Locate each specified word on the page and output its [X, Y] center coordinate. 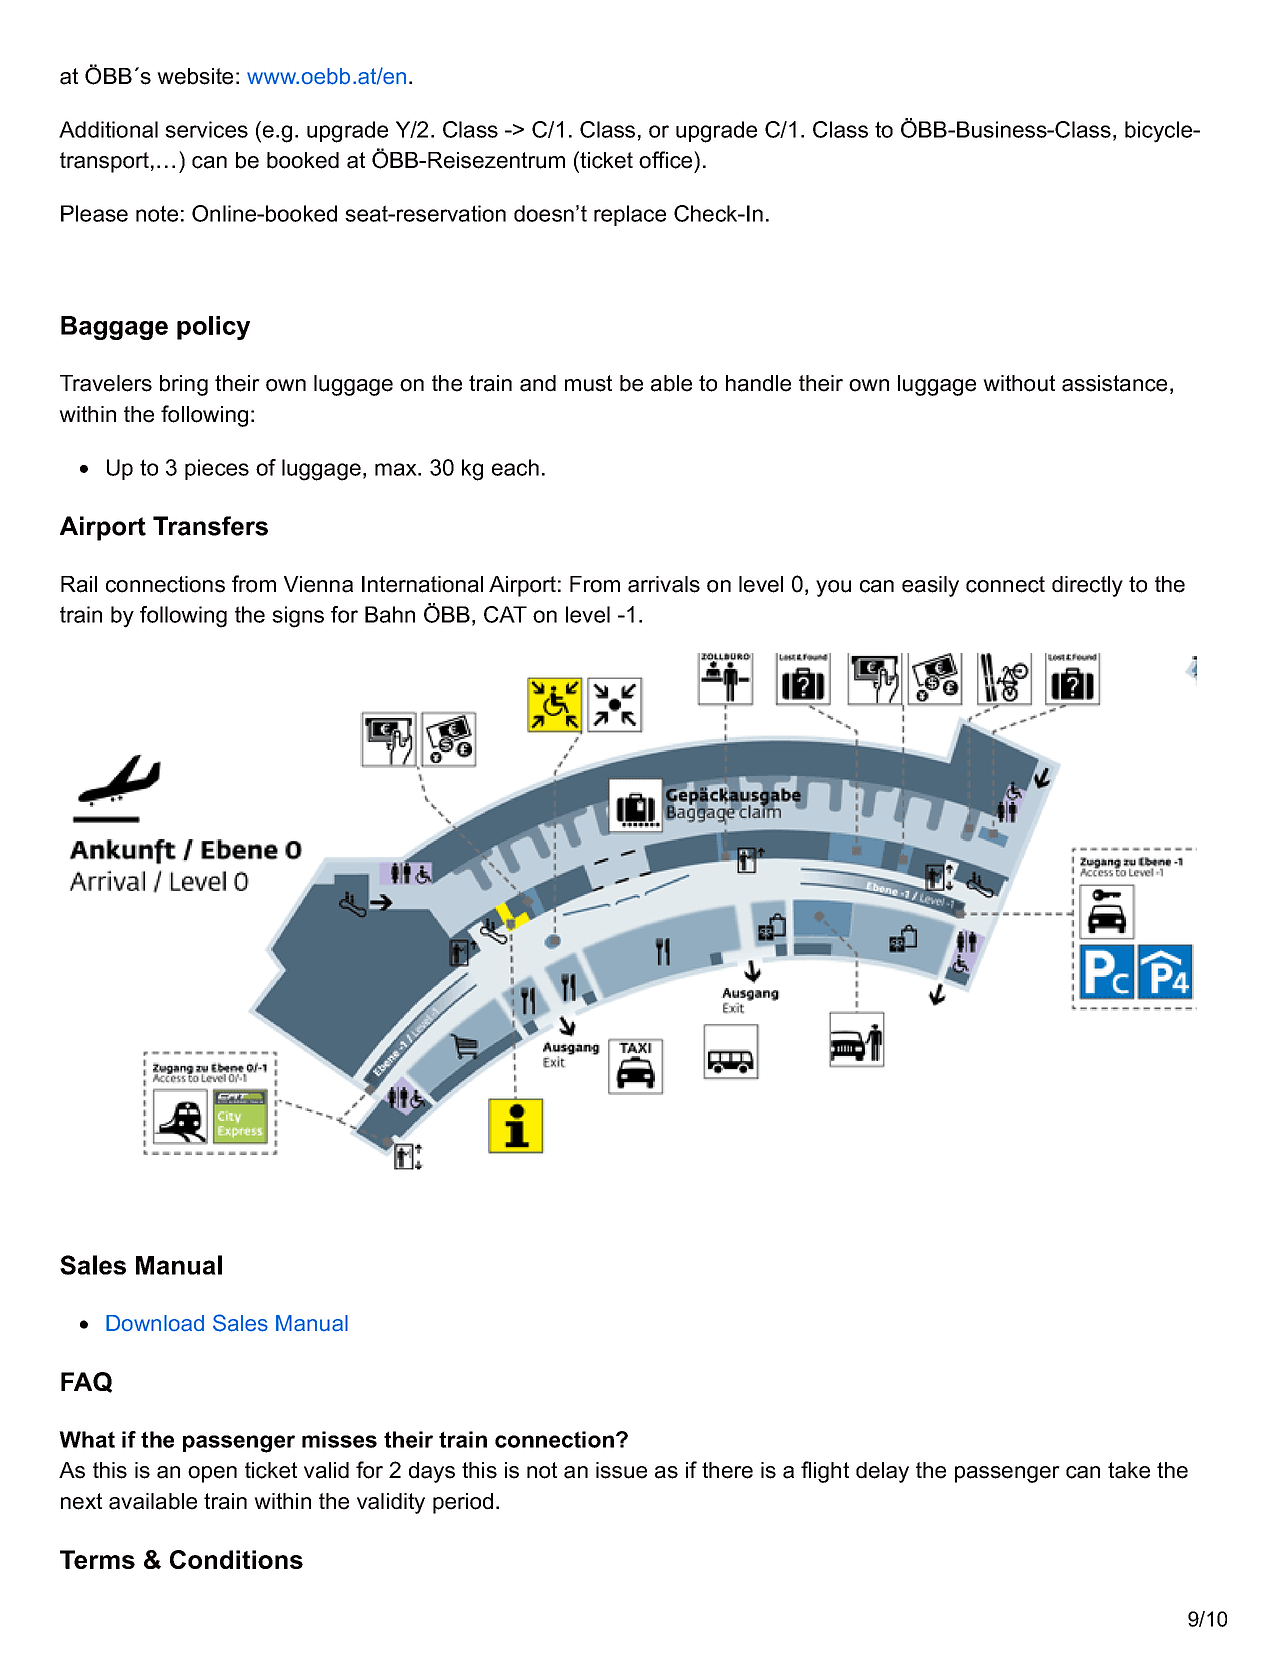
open [212, 1474]
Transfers [210, 526]
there [727, 1470]
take [1129, 1470]
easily [930, 586]
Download [155, 1323]
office [667, 160]
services [206, 129]
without [1019, 383]
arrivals [664, 584]
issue [621, 1470]
